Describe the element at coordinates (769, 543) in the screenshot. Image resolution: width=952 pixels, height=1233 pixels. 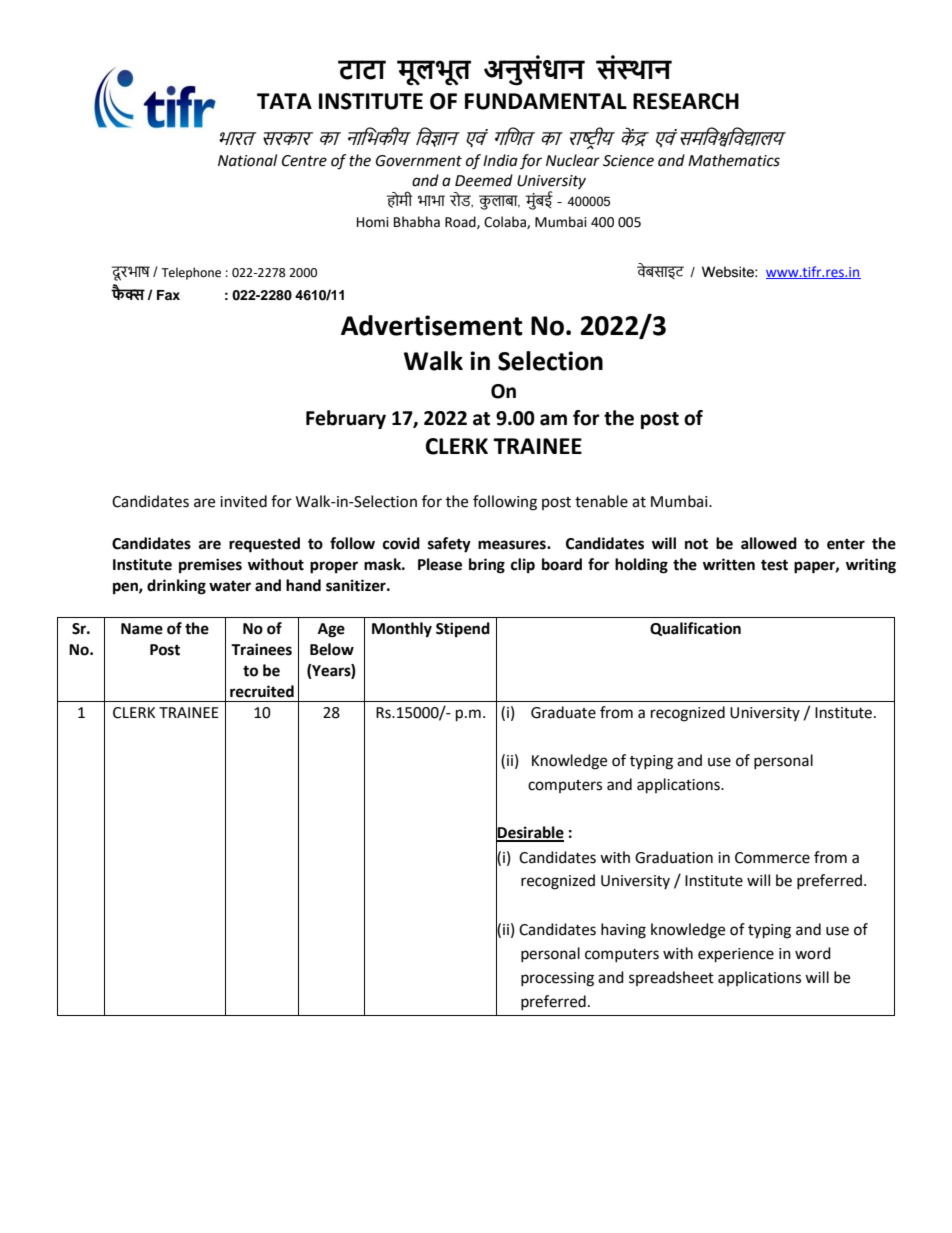
I see `allowed` at that location.
